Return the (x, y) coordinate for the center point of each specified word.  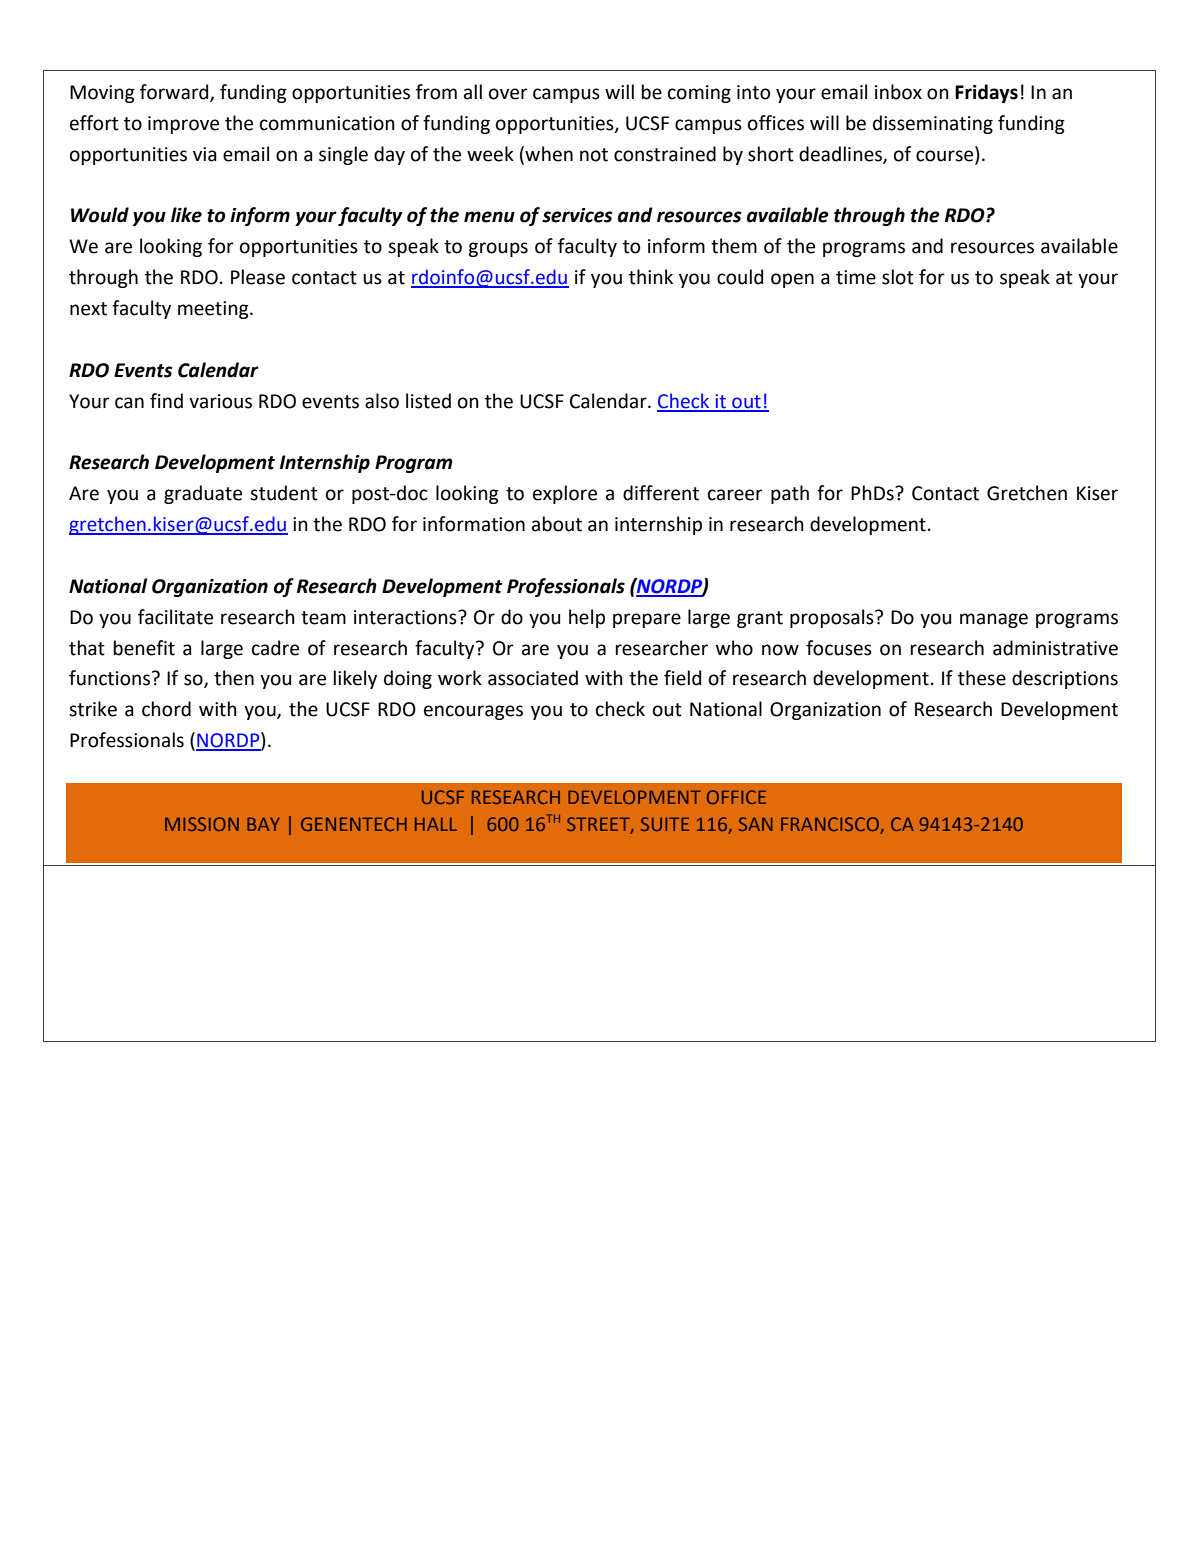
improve (183, 125)
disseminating (933, 124)
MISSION (202, 824)
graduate (203, 494)
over (508, 94)
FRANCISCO (830, 824)
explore (565, 494)
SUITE (665, 824)
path (790, 494)
